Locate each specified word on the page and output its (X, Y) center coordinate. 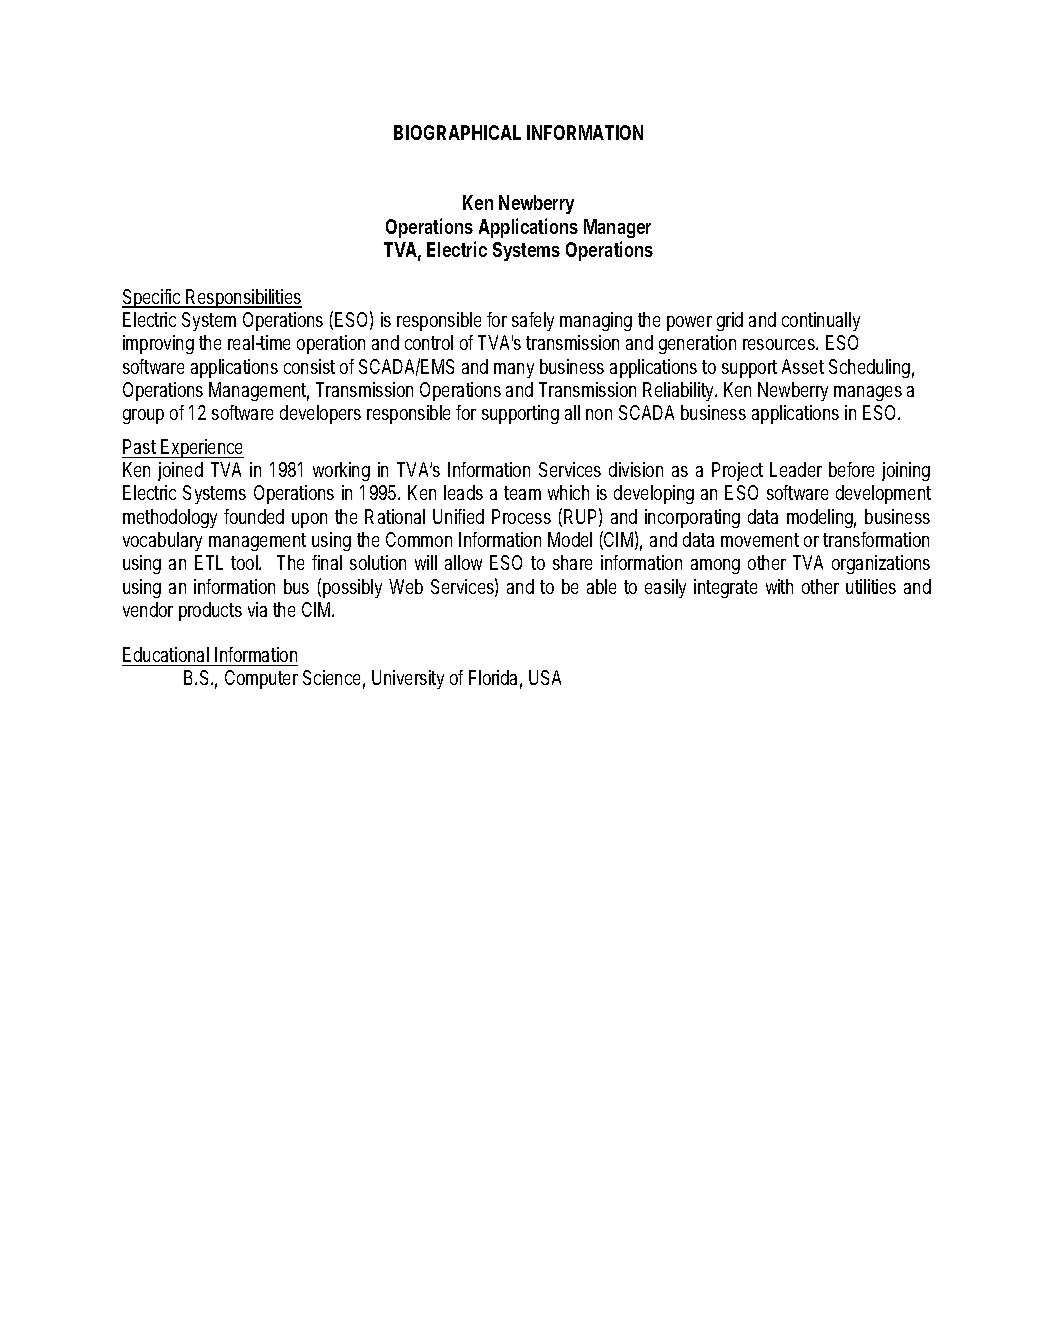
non (599, 414)
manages (868, 393)
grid (730, 321)
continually (821, 321)
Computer (261, 679)
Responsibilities (243, 298)
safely (533, 321)
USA (545, 677)
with (779, 586)
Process (521, 516)
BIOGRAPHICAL (457, 132)
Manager (617, 228)
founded (254, 516)
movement (760, 540)
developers (320, 414)
